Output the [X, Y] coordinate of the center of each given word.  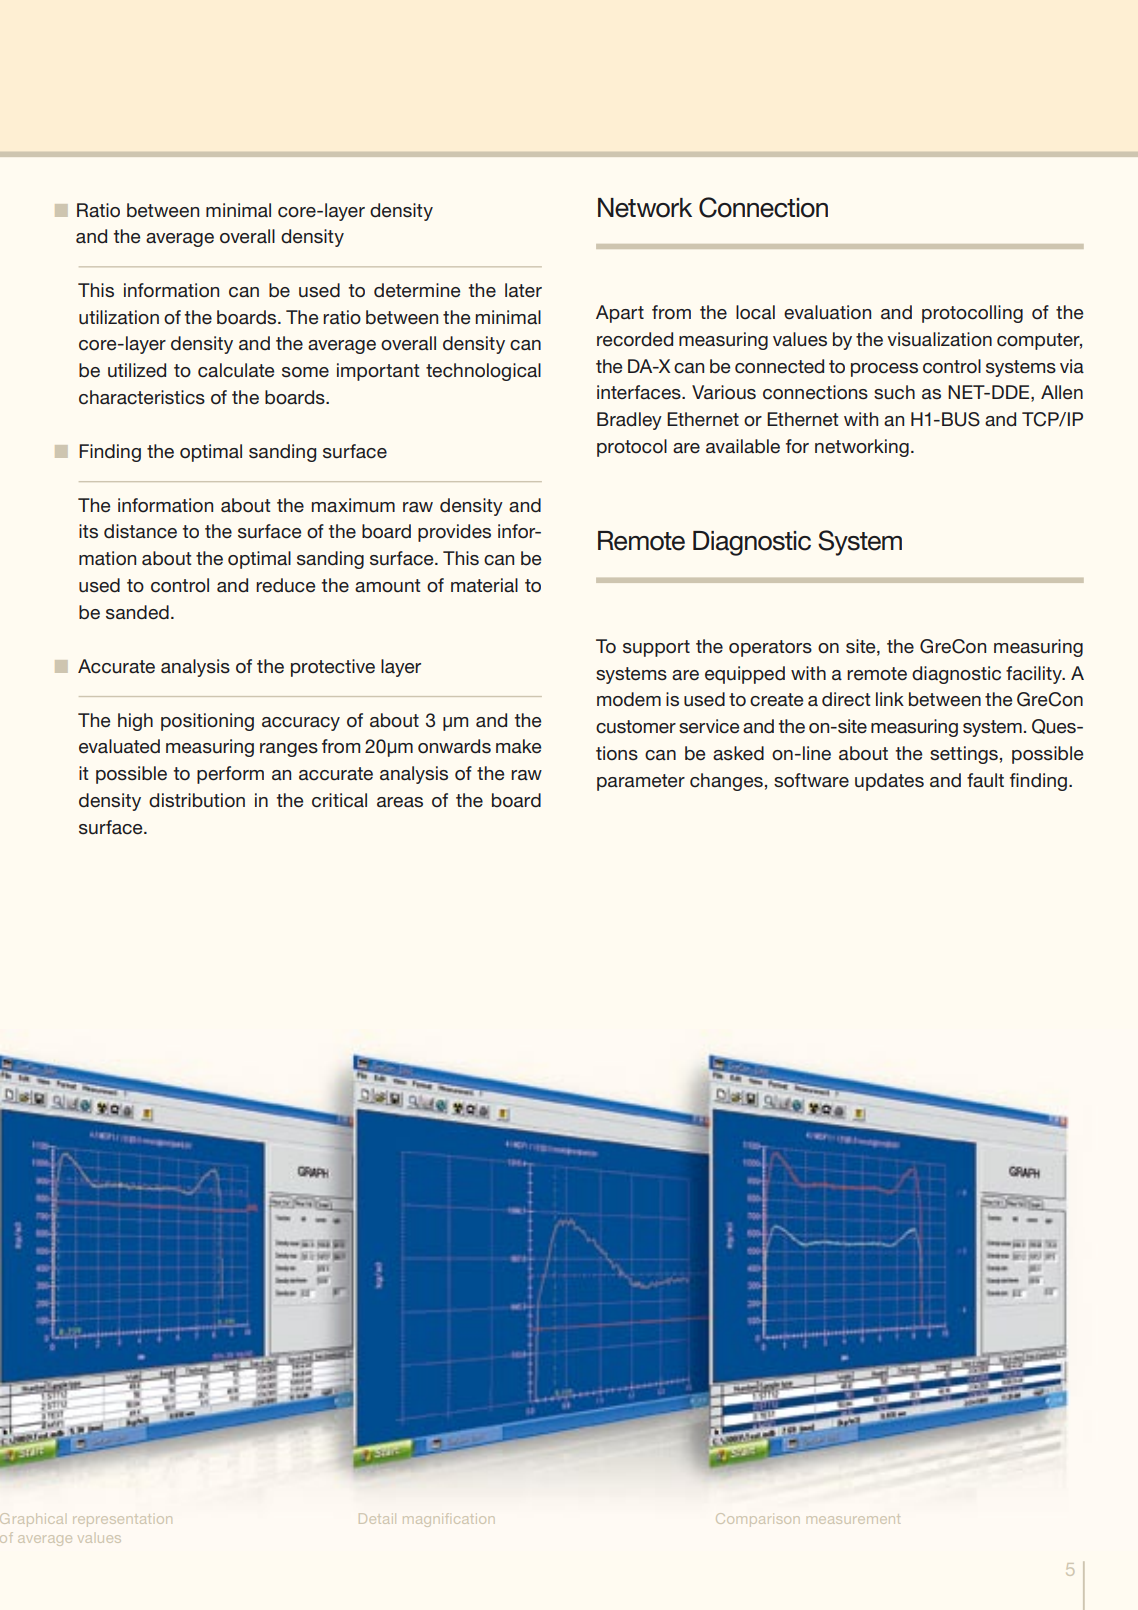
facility [1035, 675]
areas [400, 802]
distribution [197, 800]
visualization [939, 339]
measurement [853, 1519]
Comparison [757, 1518]
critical [339, 800]
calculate [236, 370]
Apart [620, 314]
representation [122, 1519]
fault [985, 780]
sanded [137, 612]
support [656, 648]
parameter [641, 782]
